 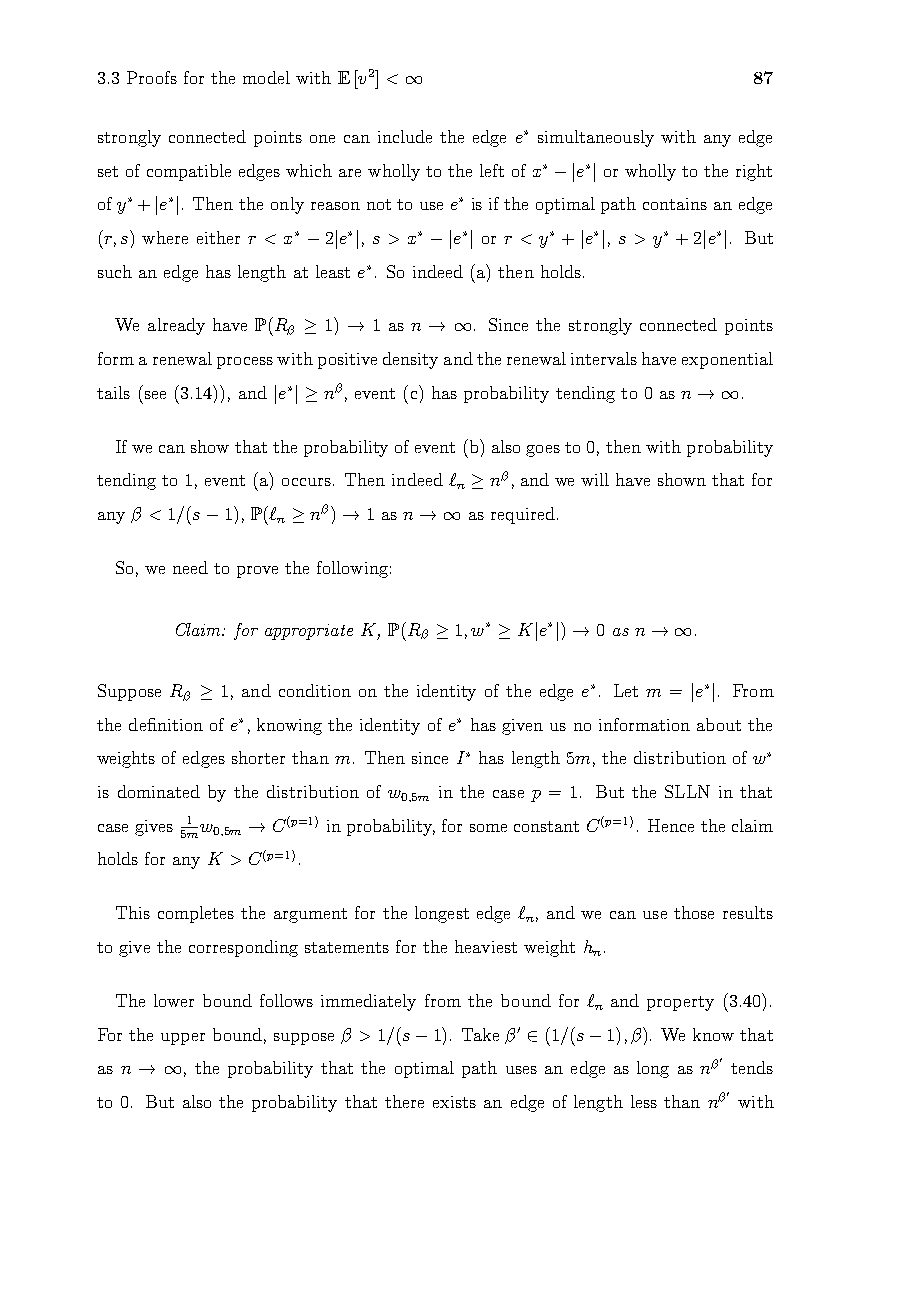 I want to click on include, so click(x=405, y=136).
